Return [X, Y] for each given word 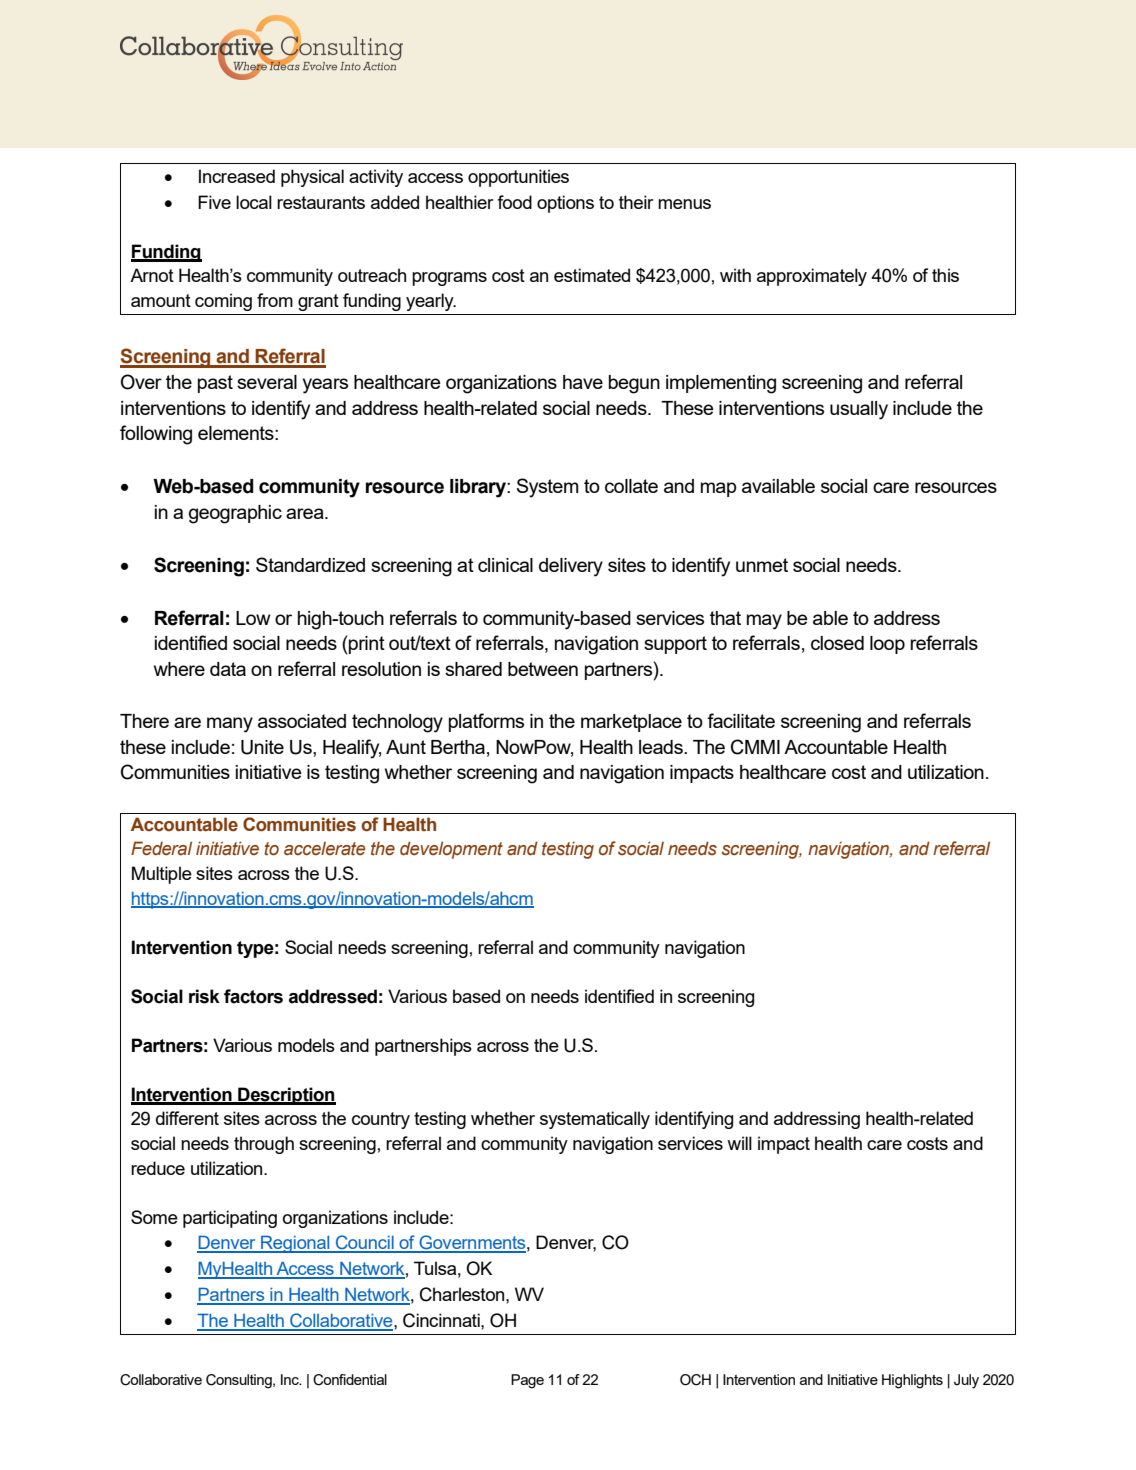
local [254, 202]
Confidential [350, 1380]
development [451, 850]
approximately [812, 277]
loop [887, 645]
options [565, 204]
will [739, 1143]
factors [253, 996]
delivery [571, 567]
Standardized [310, 564]
